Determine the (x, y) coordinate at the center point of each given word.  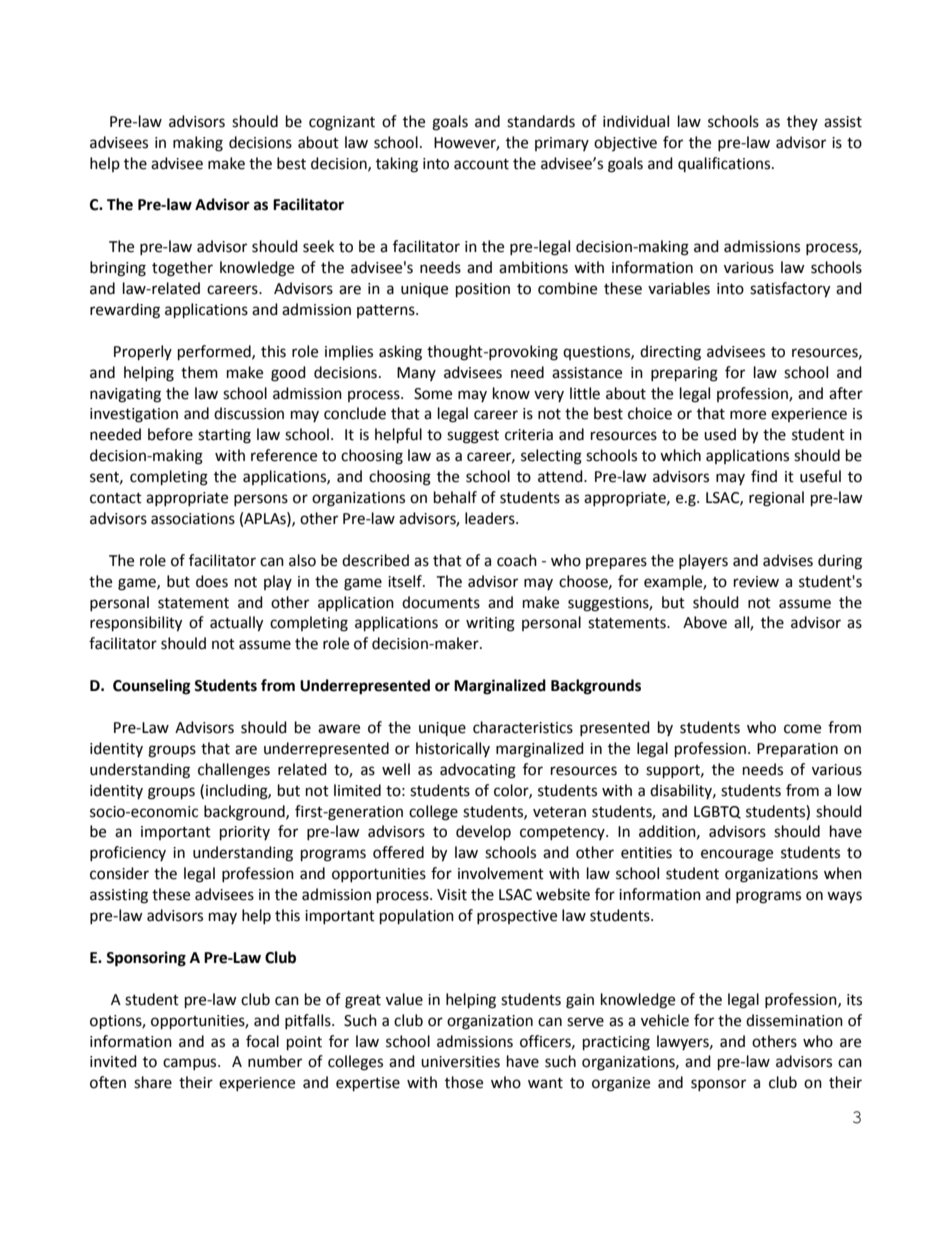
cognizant (342, 123)
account (481, 164)
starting (224, 436)
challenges (234, 771)
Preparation (797, 750)
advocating (478, 771)
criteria (529, 435)
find (764, 476)
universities (460, 1062)
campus (191, 1064)
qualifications (725, 164)
